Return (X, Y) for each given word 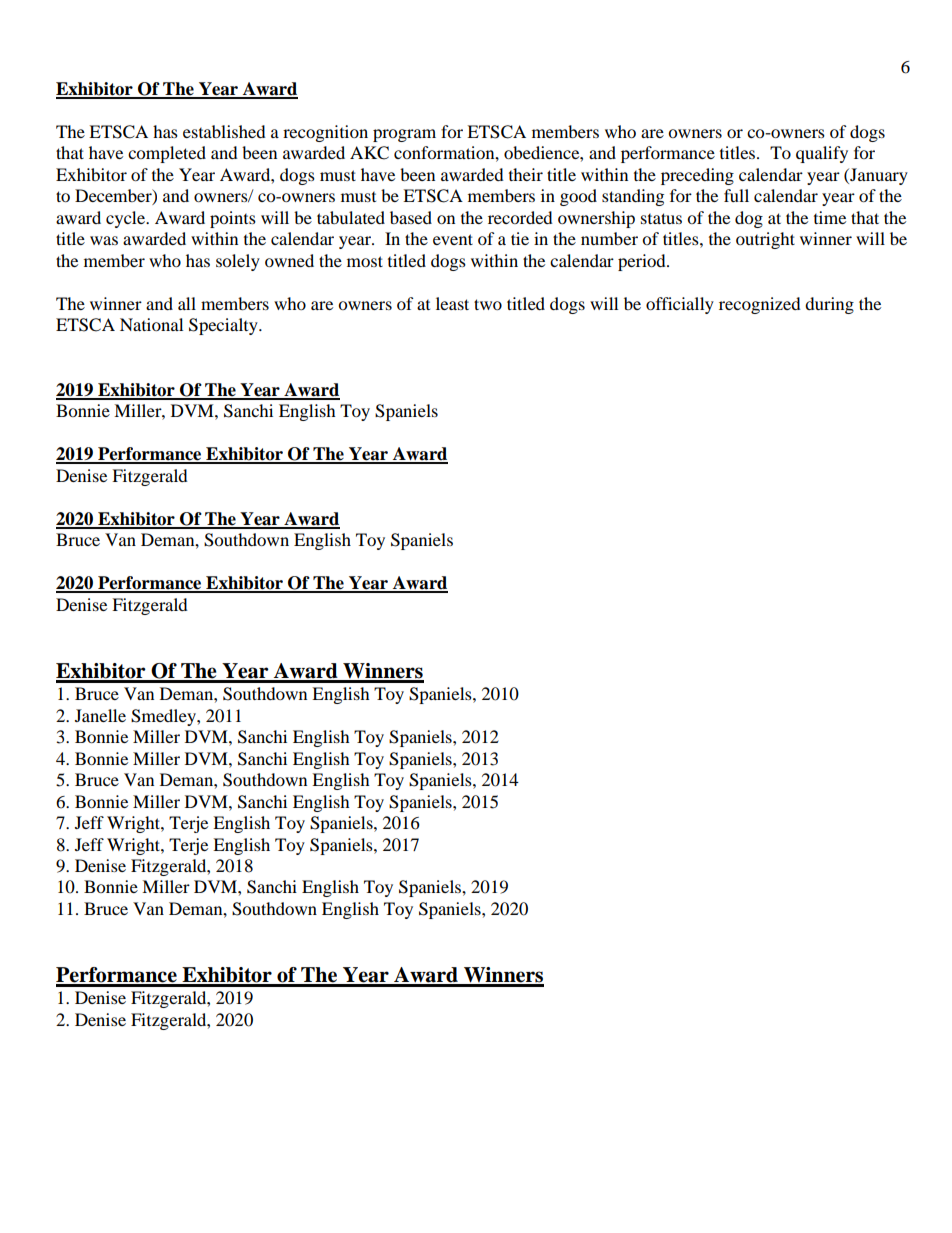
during (829, 305)
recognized (760, 305)
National (151, 324)
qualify (822, 154)
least (452, 303)
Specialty (224, 326)
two (488, 304)
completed (167, 154)
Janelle (100, 715)
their (526, 174)
